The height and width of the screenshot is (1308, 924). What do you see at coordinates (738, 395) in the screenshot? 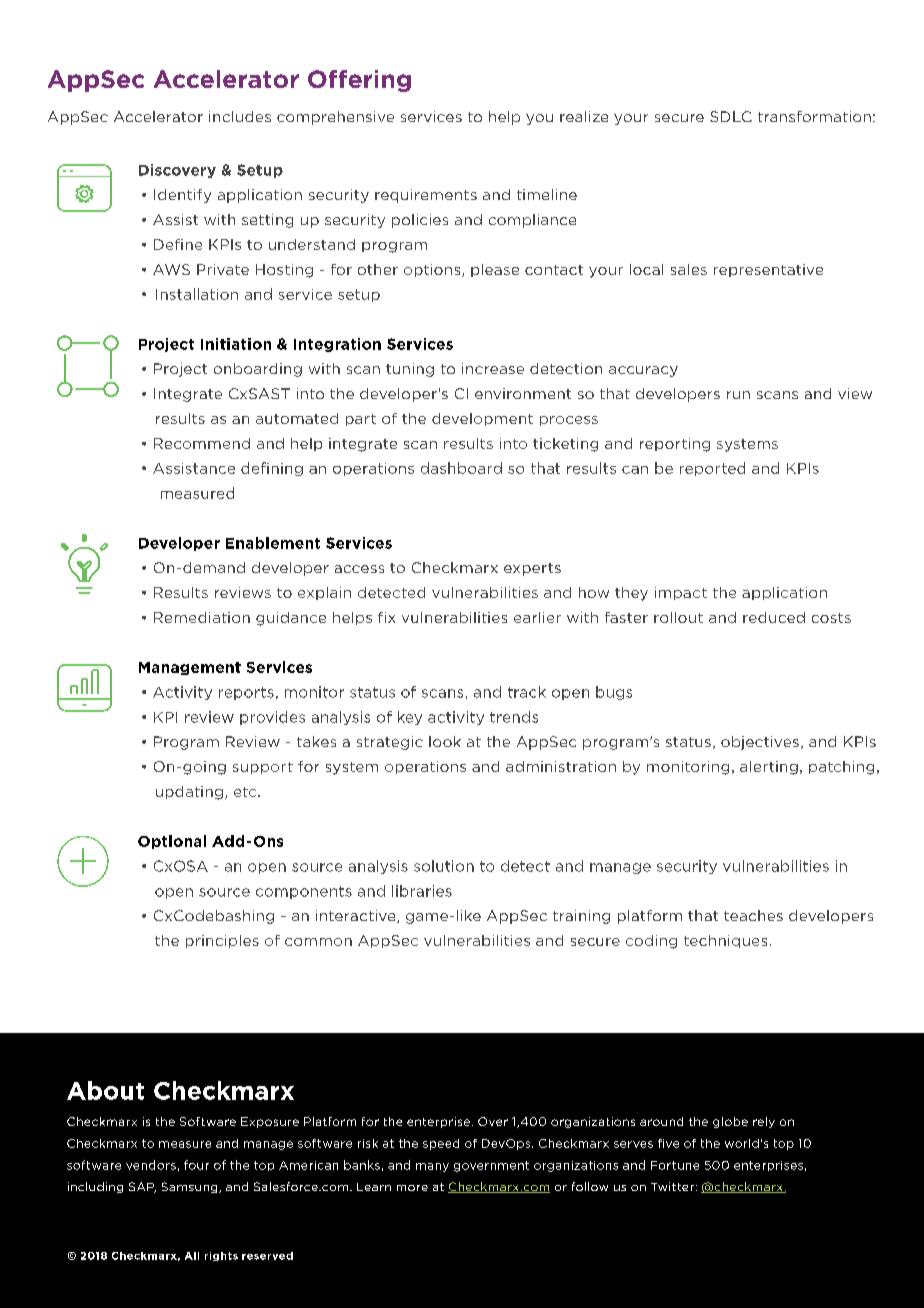
I see `run` at bounding box center [738, 395].
